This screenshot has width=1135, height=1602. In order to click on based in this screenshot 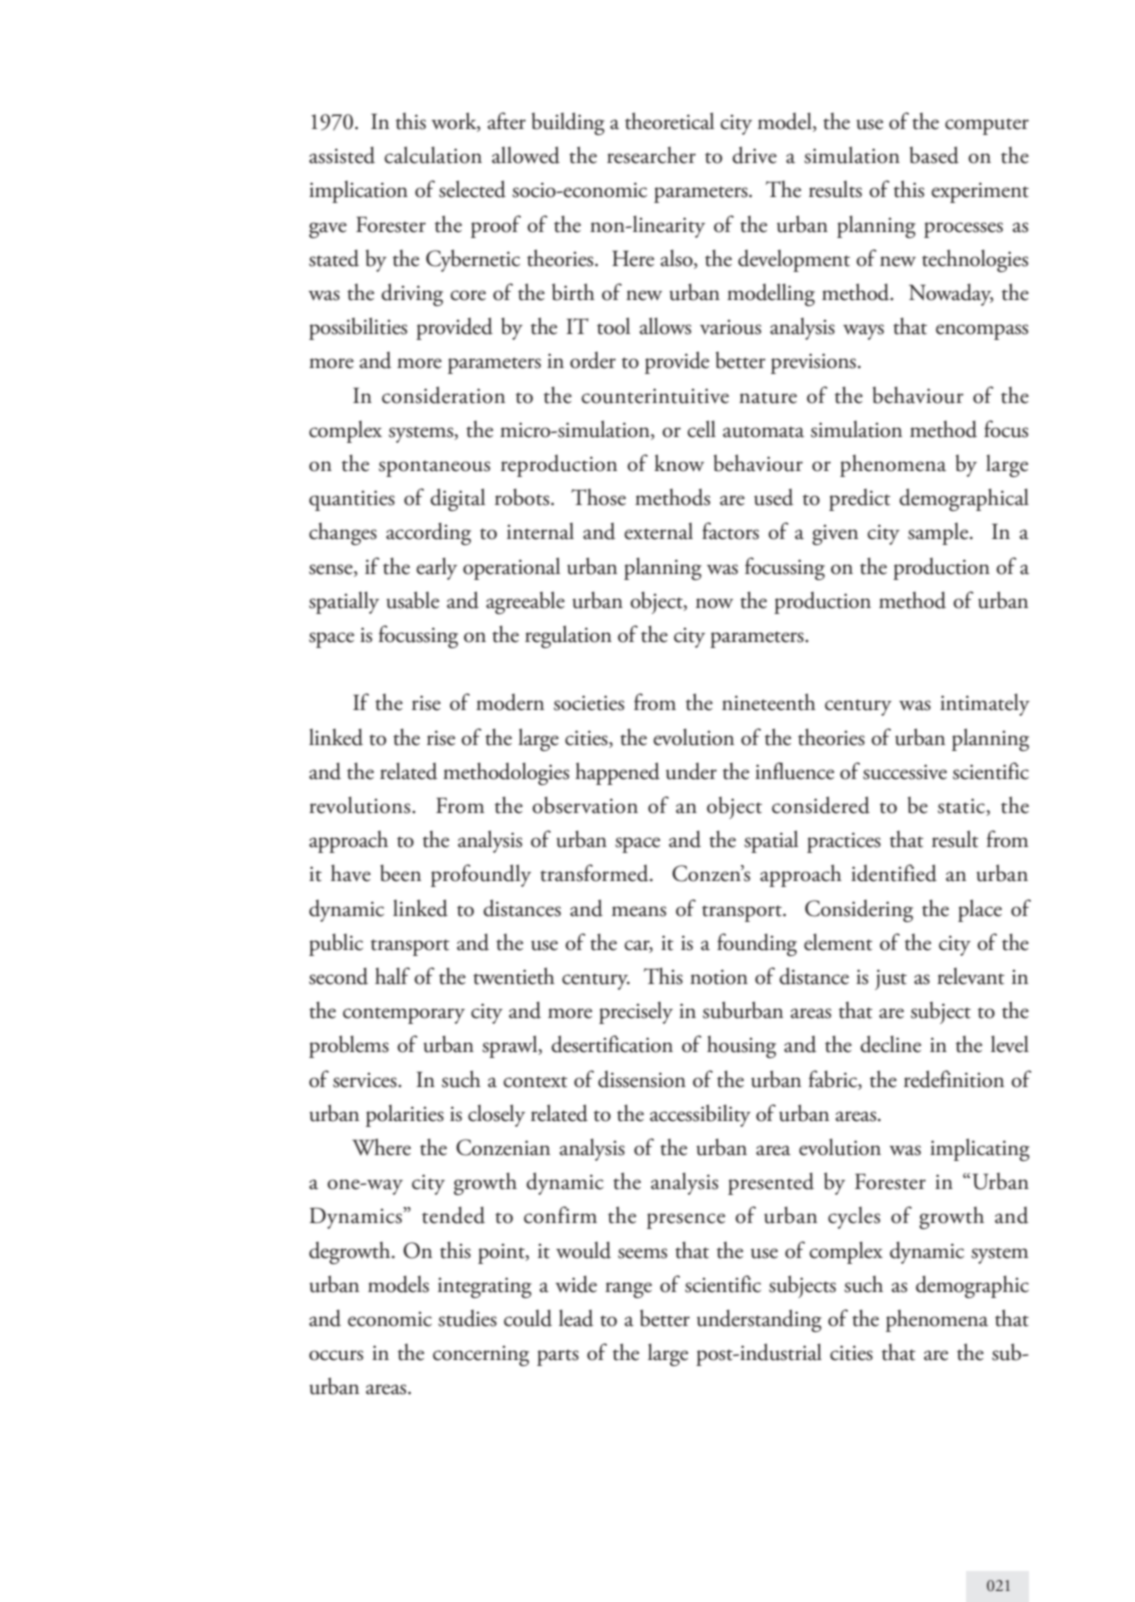, I will do `click(934, 155)`.
